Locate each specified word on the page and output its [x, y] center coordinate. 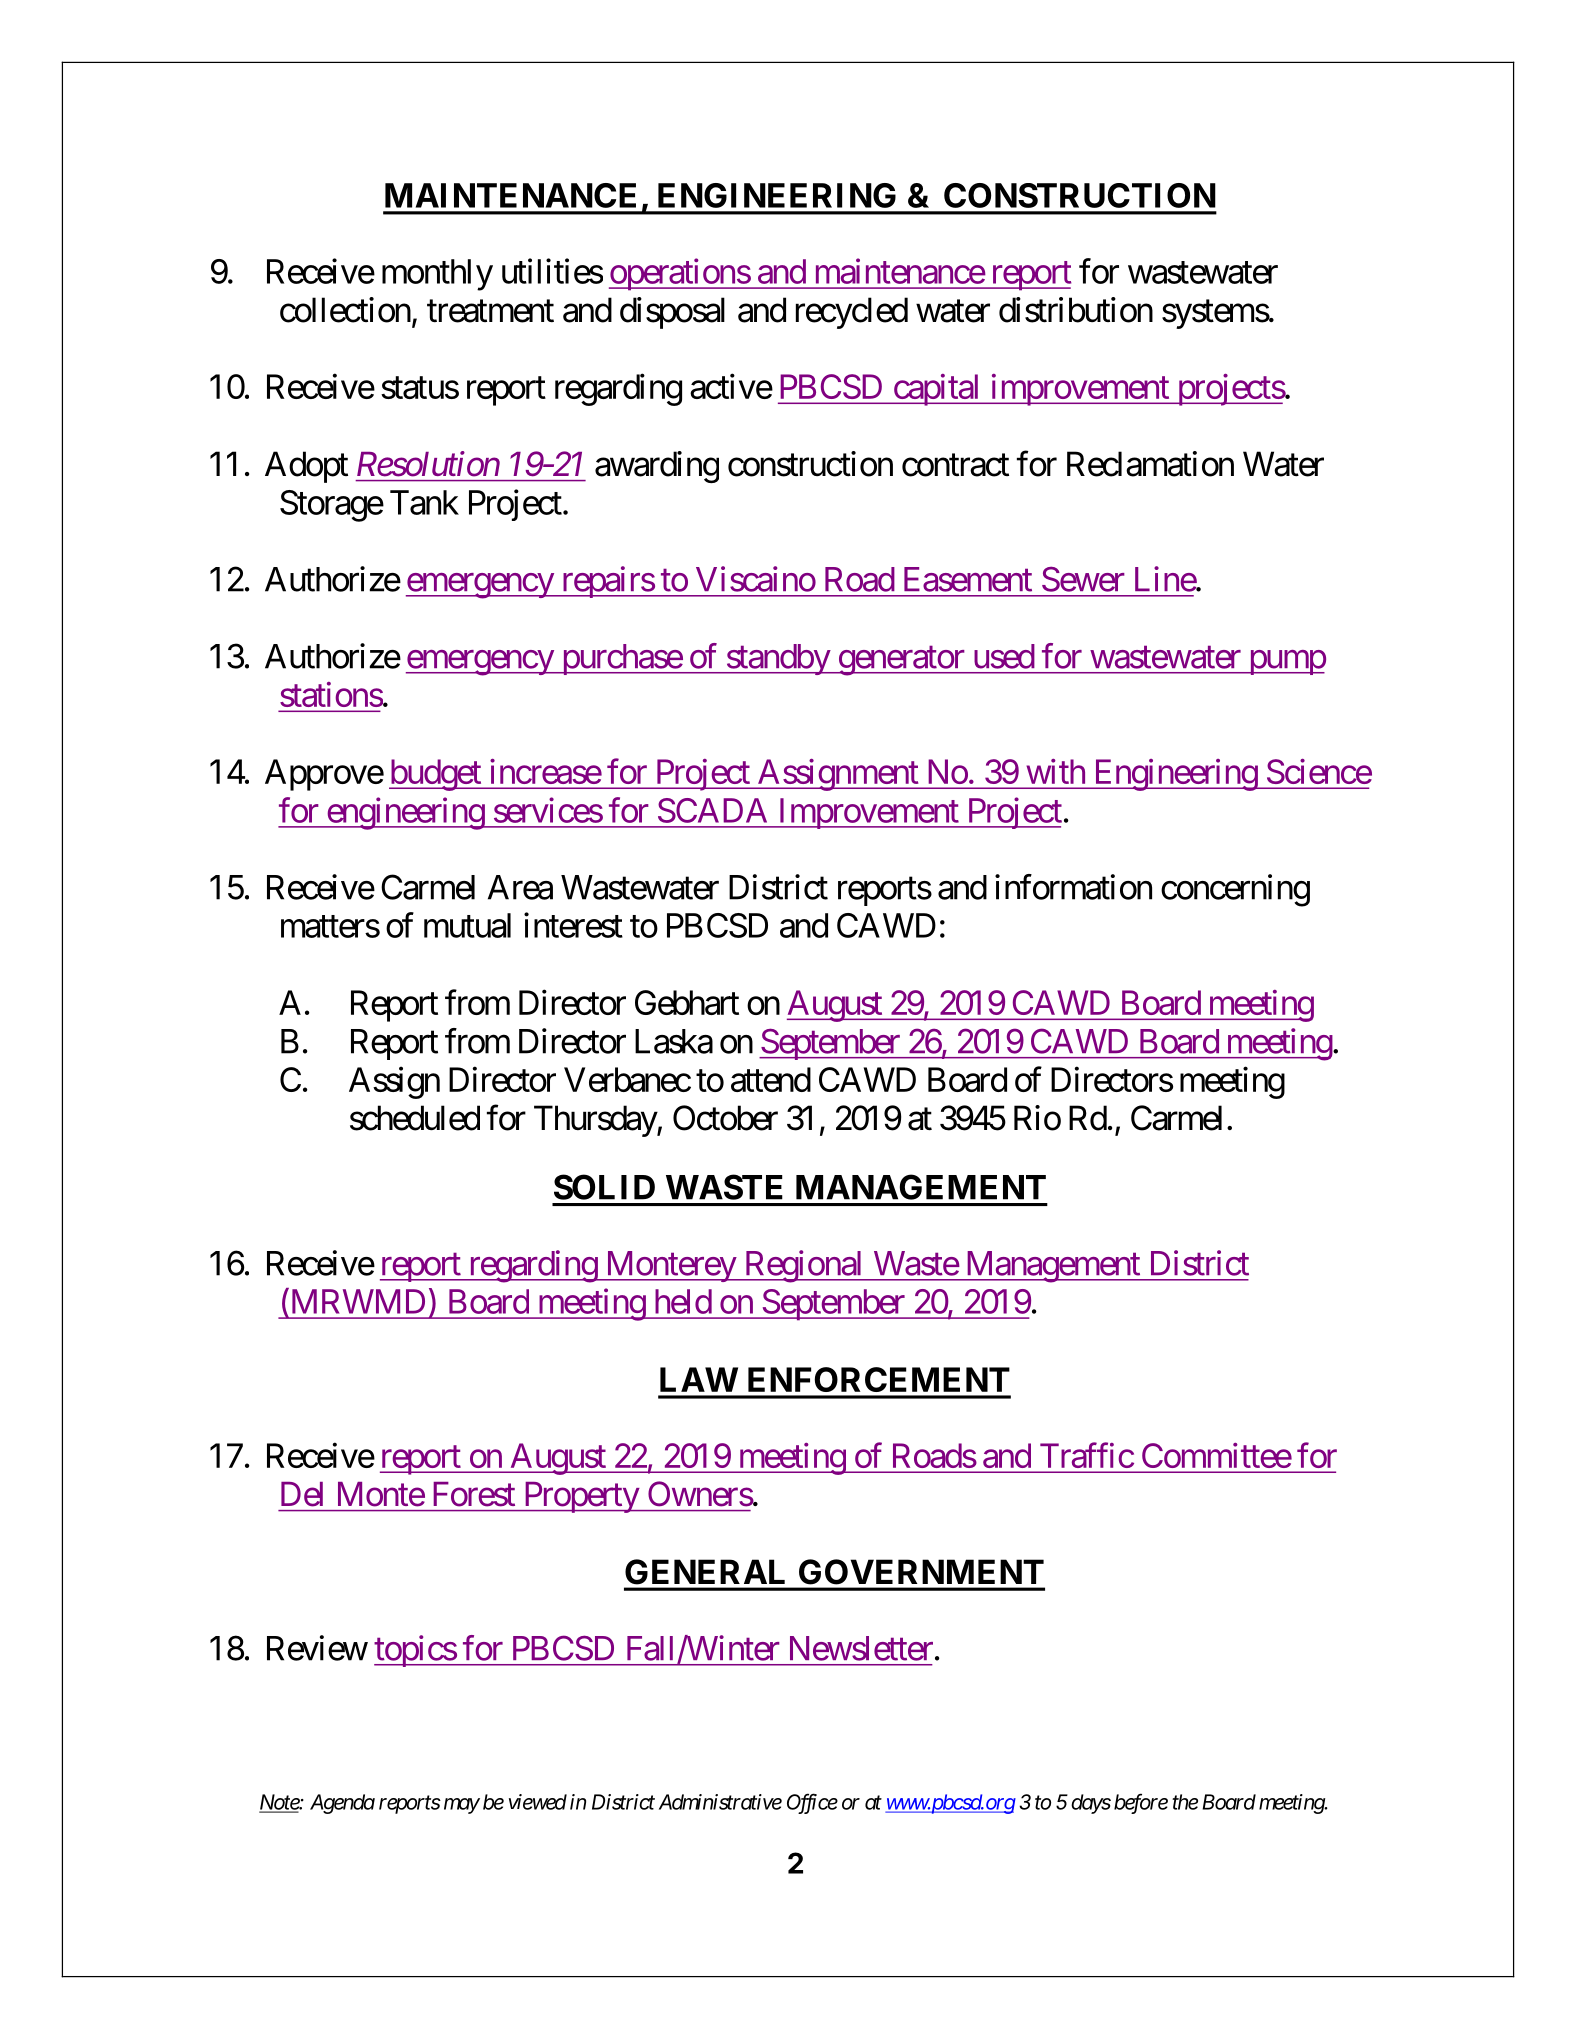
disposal [672, 313]
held [683, 1301]
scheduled [415, 1118]
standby [777, 659]
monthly [437, 275]
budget [436, 775]
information [1073, 887]
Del [302, 1494]
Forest [474, 1494]
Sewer [1083, 579]
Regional [804, 1266]
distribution [1076, 310]
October [725, 1118]
